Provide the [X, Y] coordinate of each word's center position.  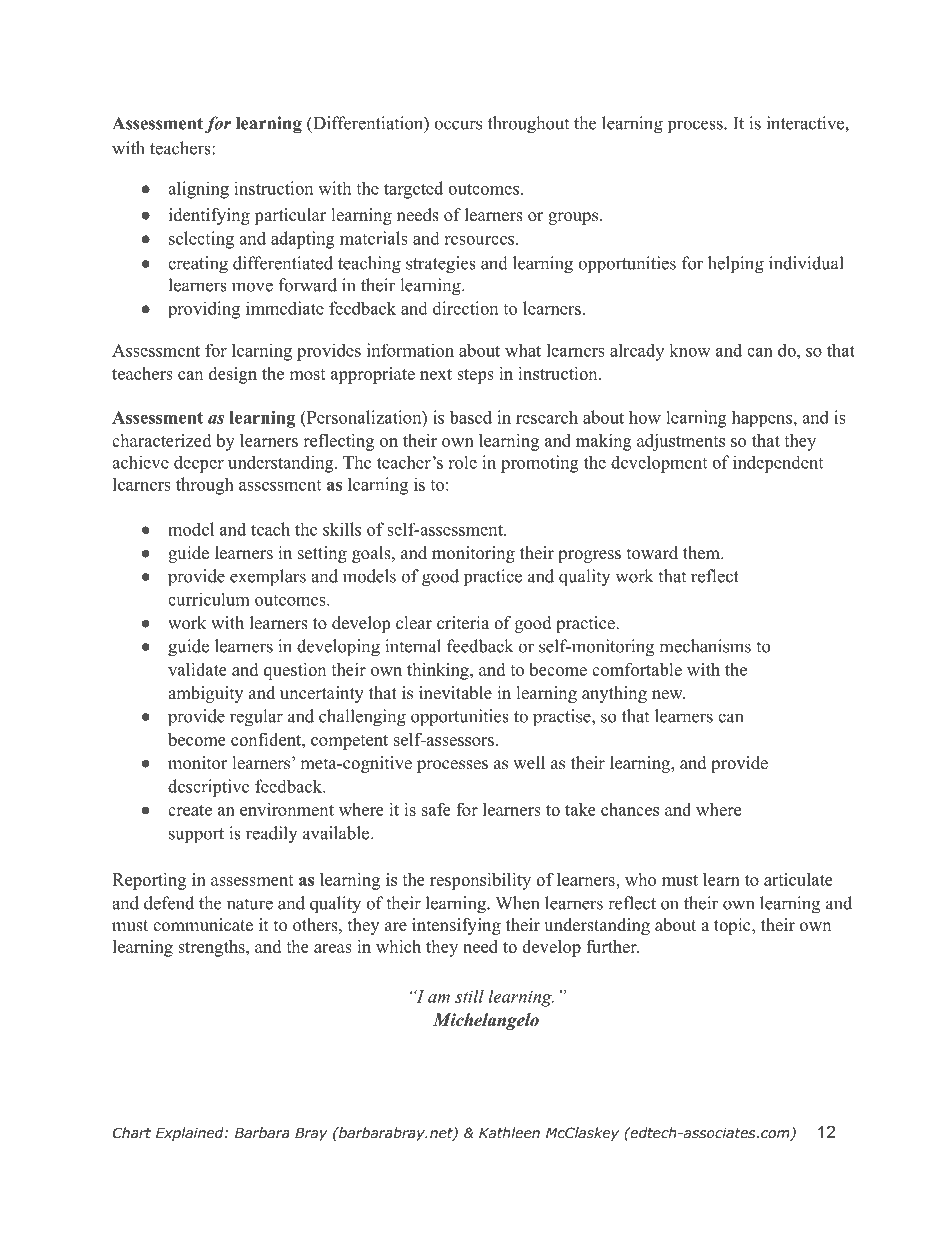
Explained [191, 1134]
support [196, 835]
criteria [463, 623]
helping [736, 265]
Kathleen [509, 1132]
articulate [798, 879]
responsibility [480, 881]
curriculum [209, 599]
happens [762, 418]
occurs [458, 125]
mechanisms [705, 646]
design [233, 375]
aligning [198, 190]
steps [475, 376]
